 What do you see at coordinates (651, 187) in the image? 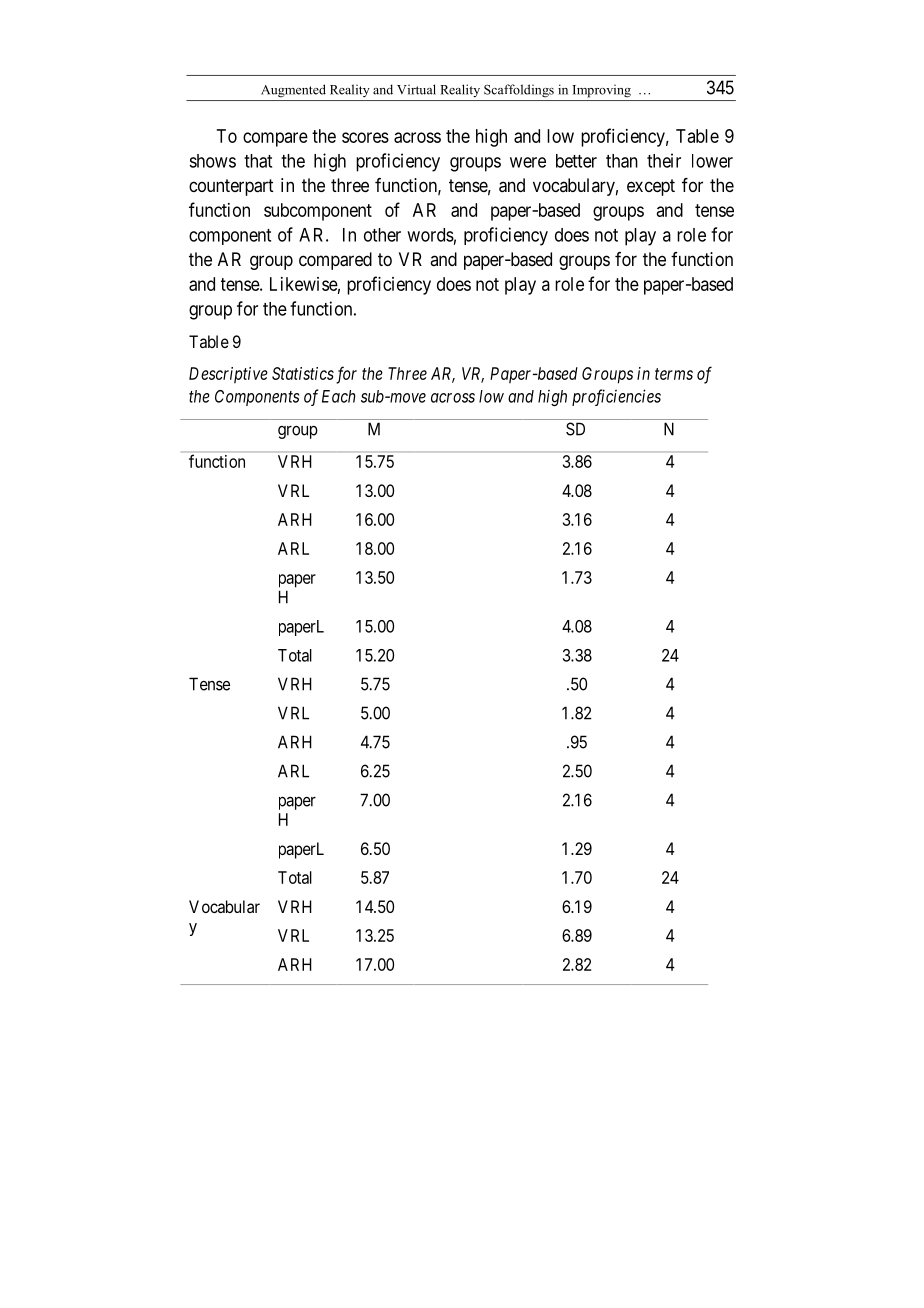
I see `except` at bounding box center [651, 187].
